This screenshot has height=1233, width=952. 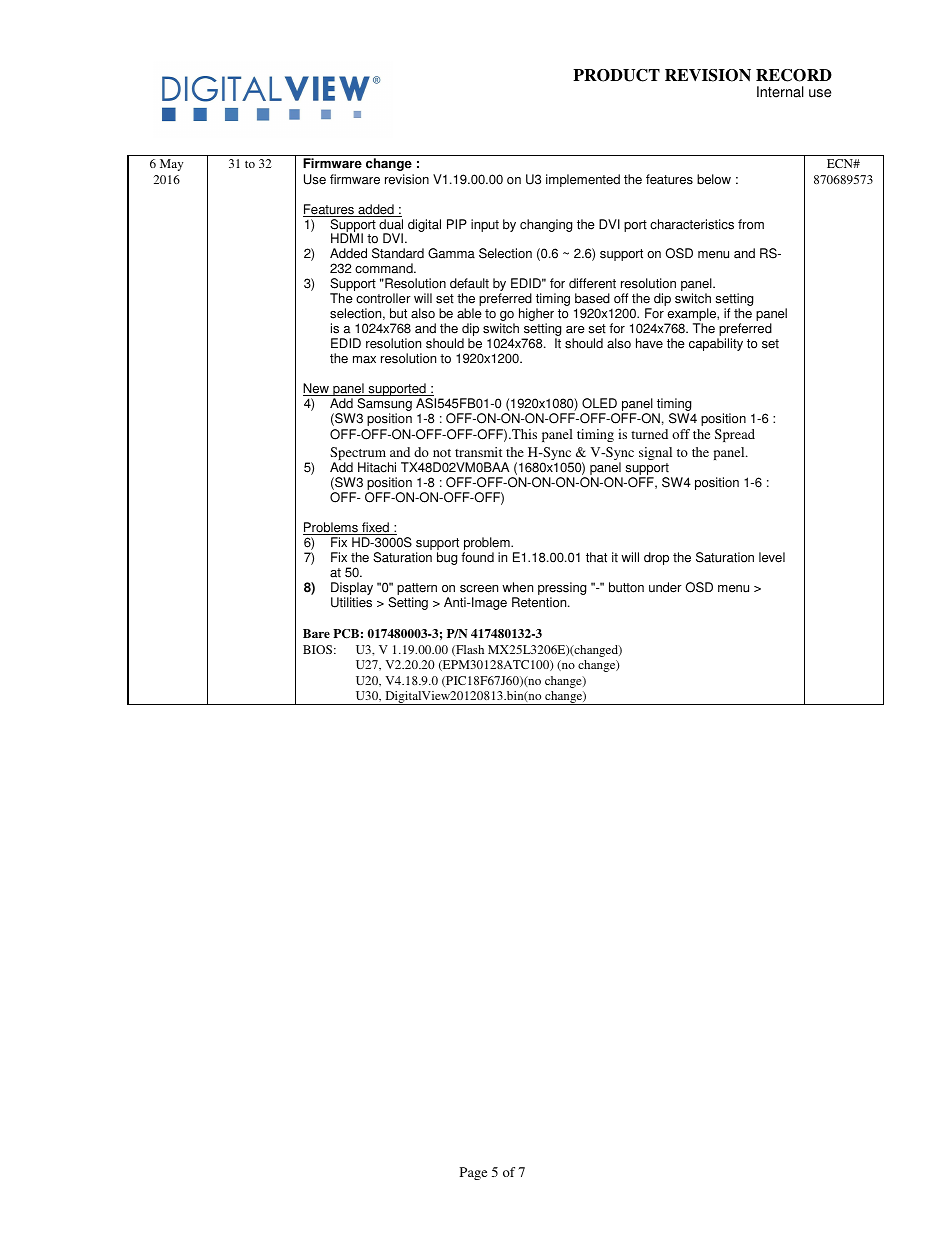 What do you see at coordinates (780, 92) in the screenshot?
I see `Internal` at bounding box center [780, 92].
